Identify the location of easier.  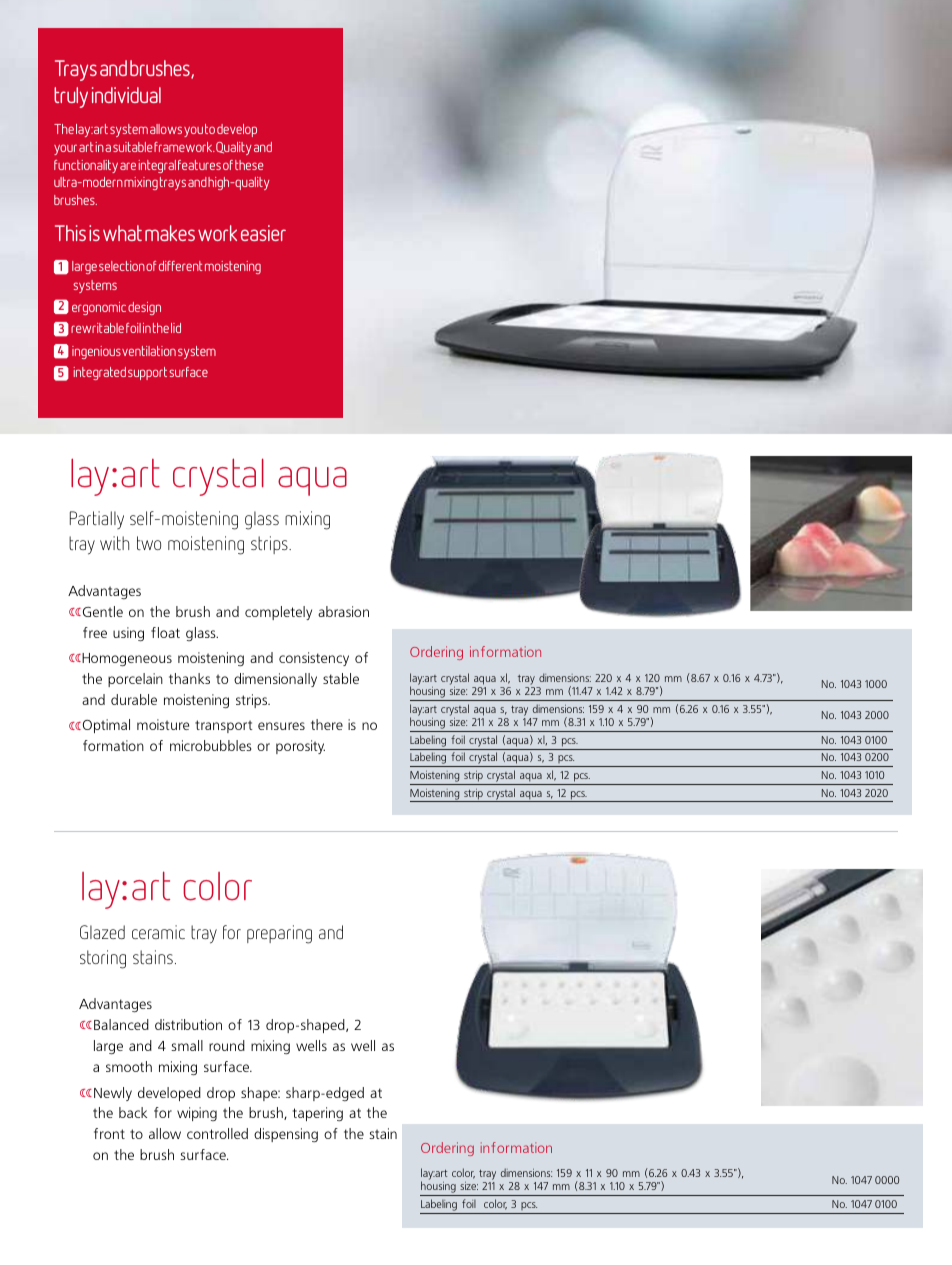
(263, 233).
